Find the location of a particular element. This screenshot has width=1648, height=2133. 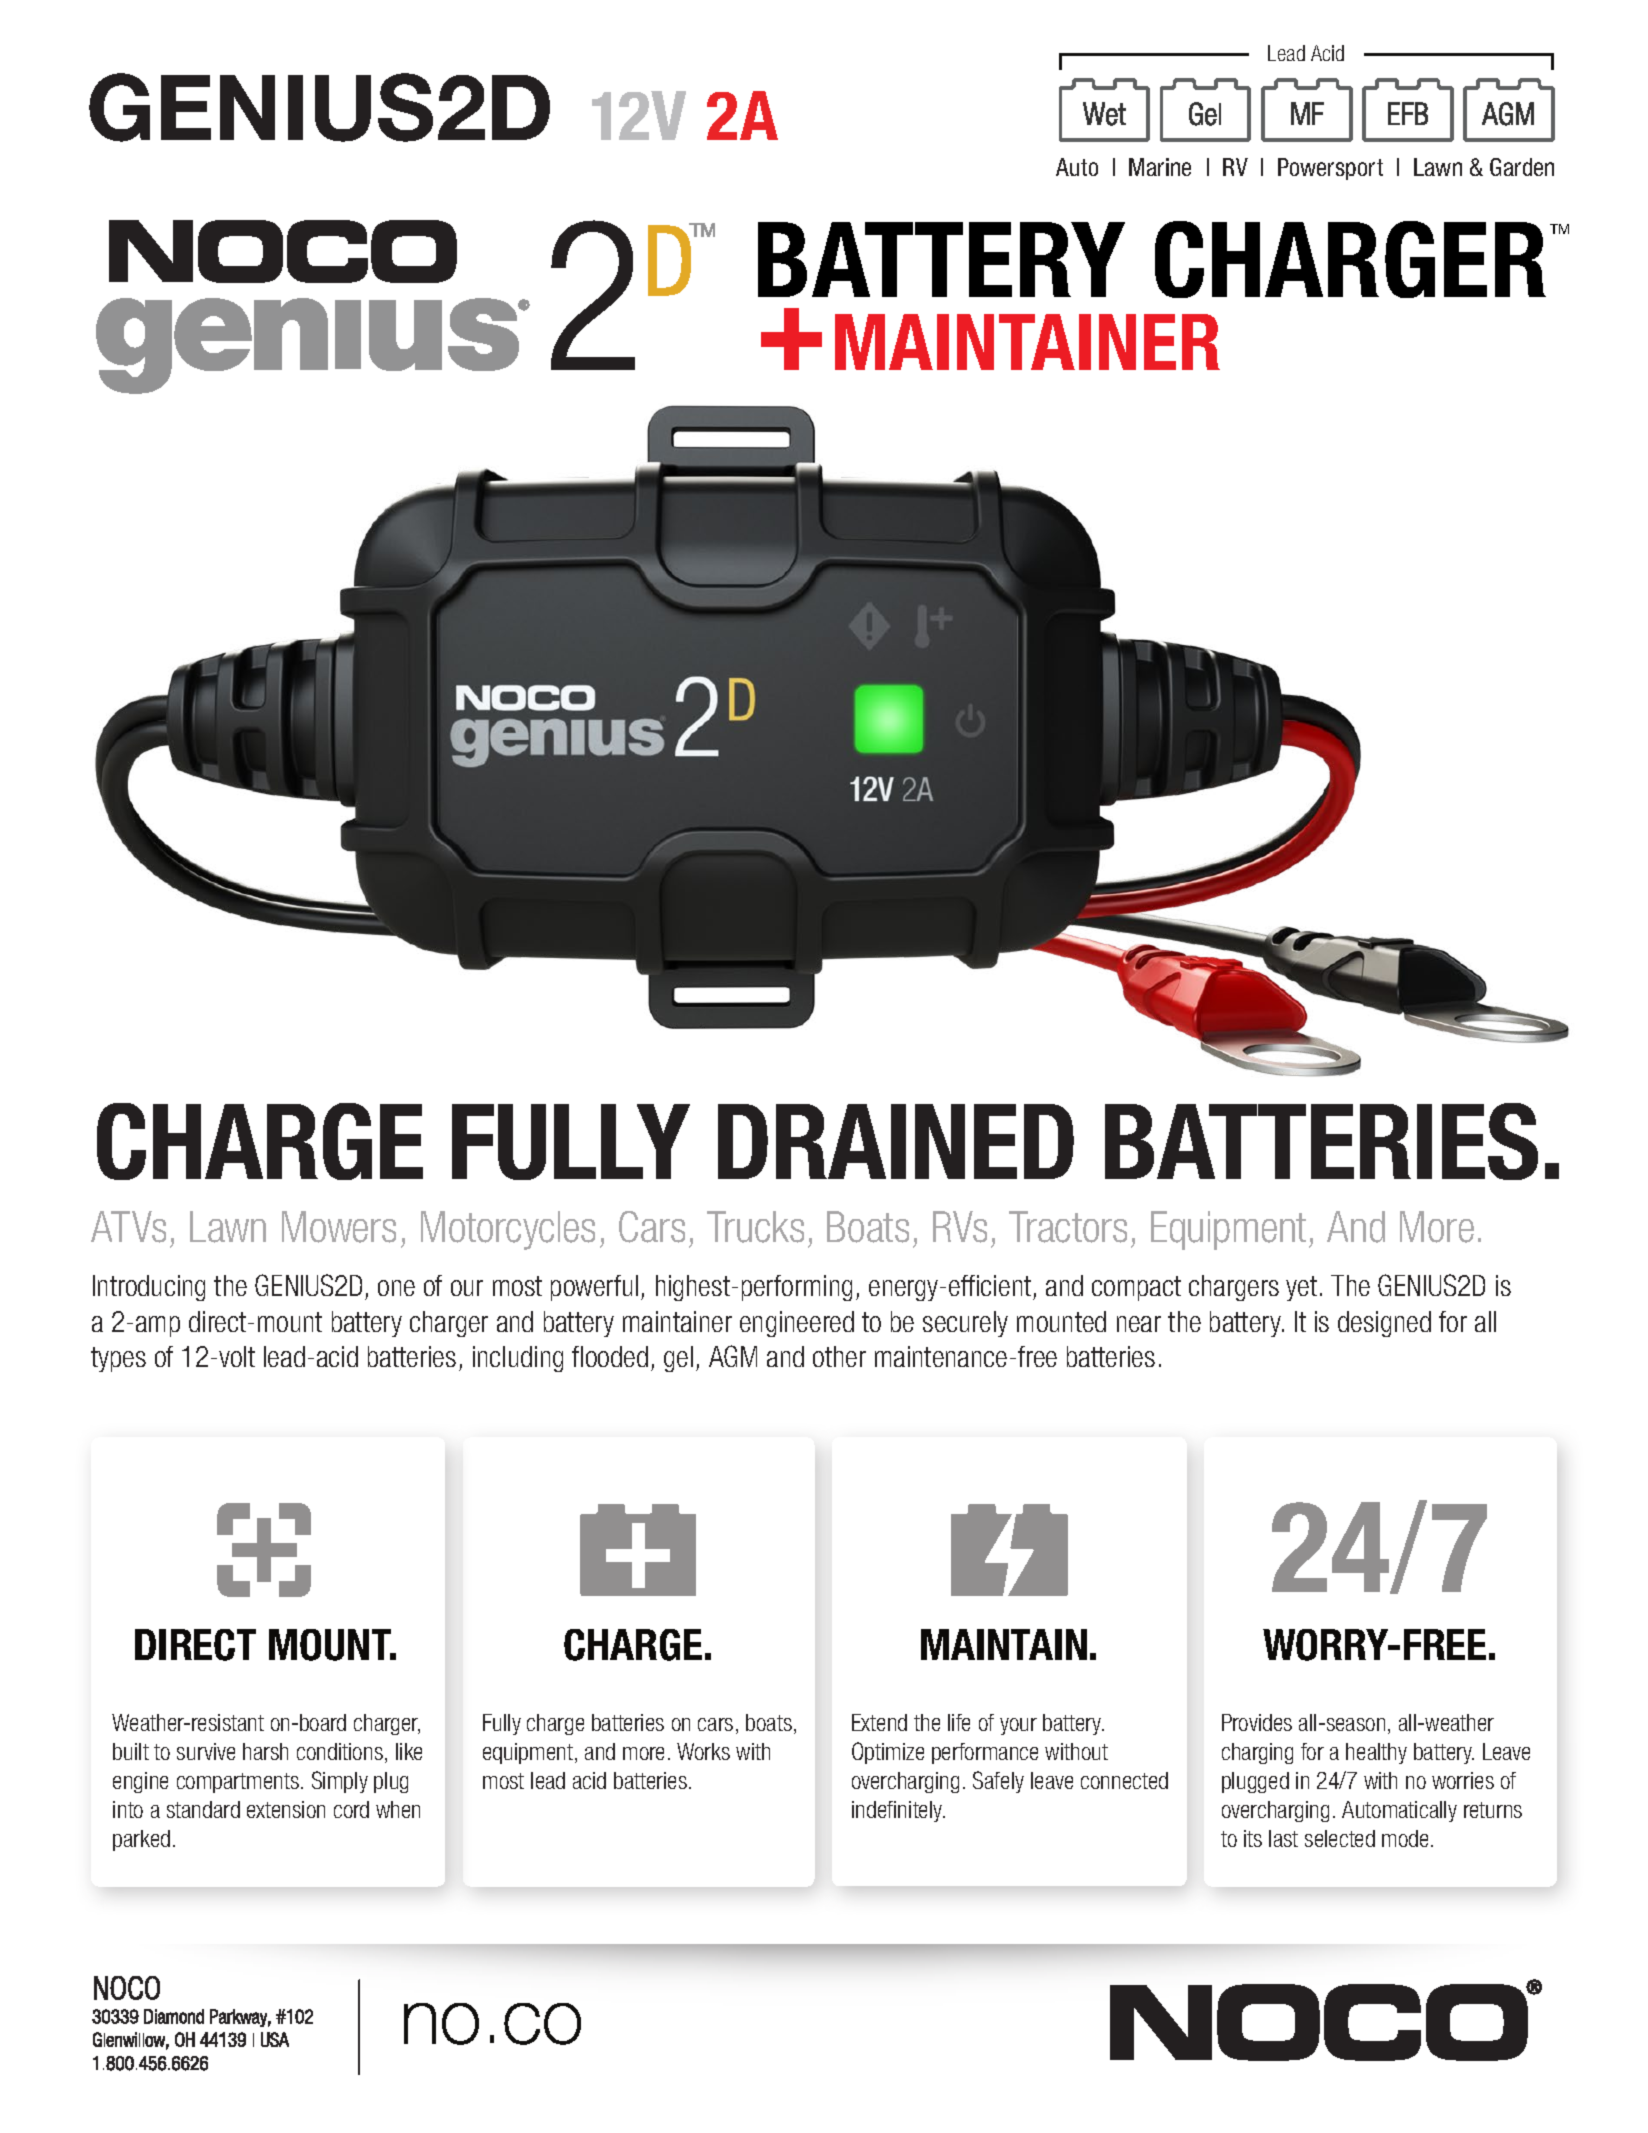

DRAINED is located at coordinates (896, 1141).
